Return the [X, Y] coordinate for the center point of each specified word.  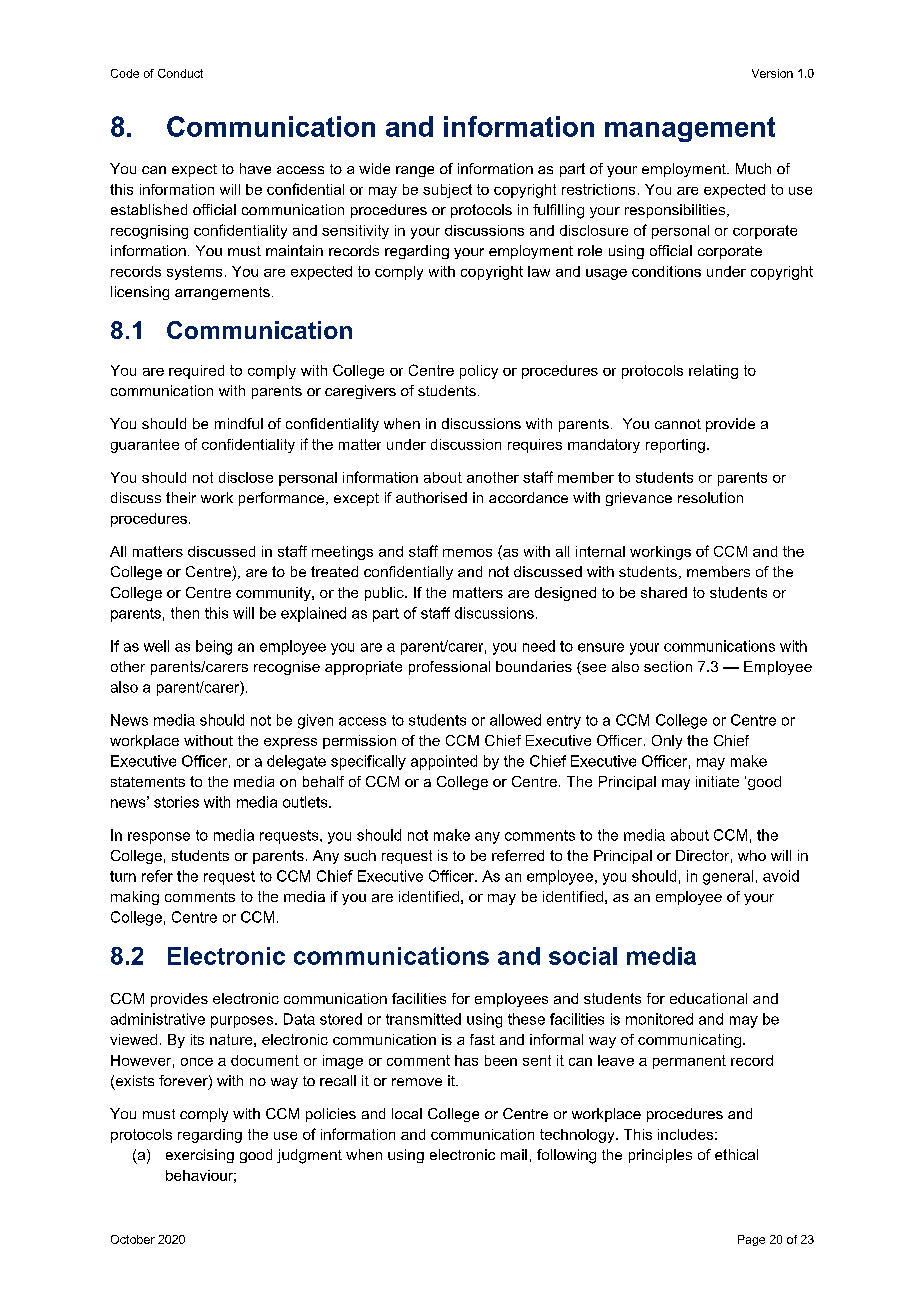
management [690, 129]
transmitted [423, 1019]
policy [479, 372]
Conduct [180, 73]
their [181, 497]
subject [447, 191]
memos [467, 553]
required [196, 372]
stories [176, 802]
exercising [200, 1156]
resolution [710, 497]
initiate [717, 781]
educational [708, 998]
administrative [158, 1019]
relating [713, 372]
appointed [444, 762]
